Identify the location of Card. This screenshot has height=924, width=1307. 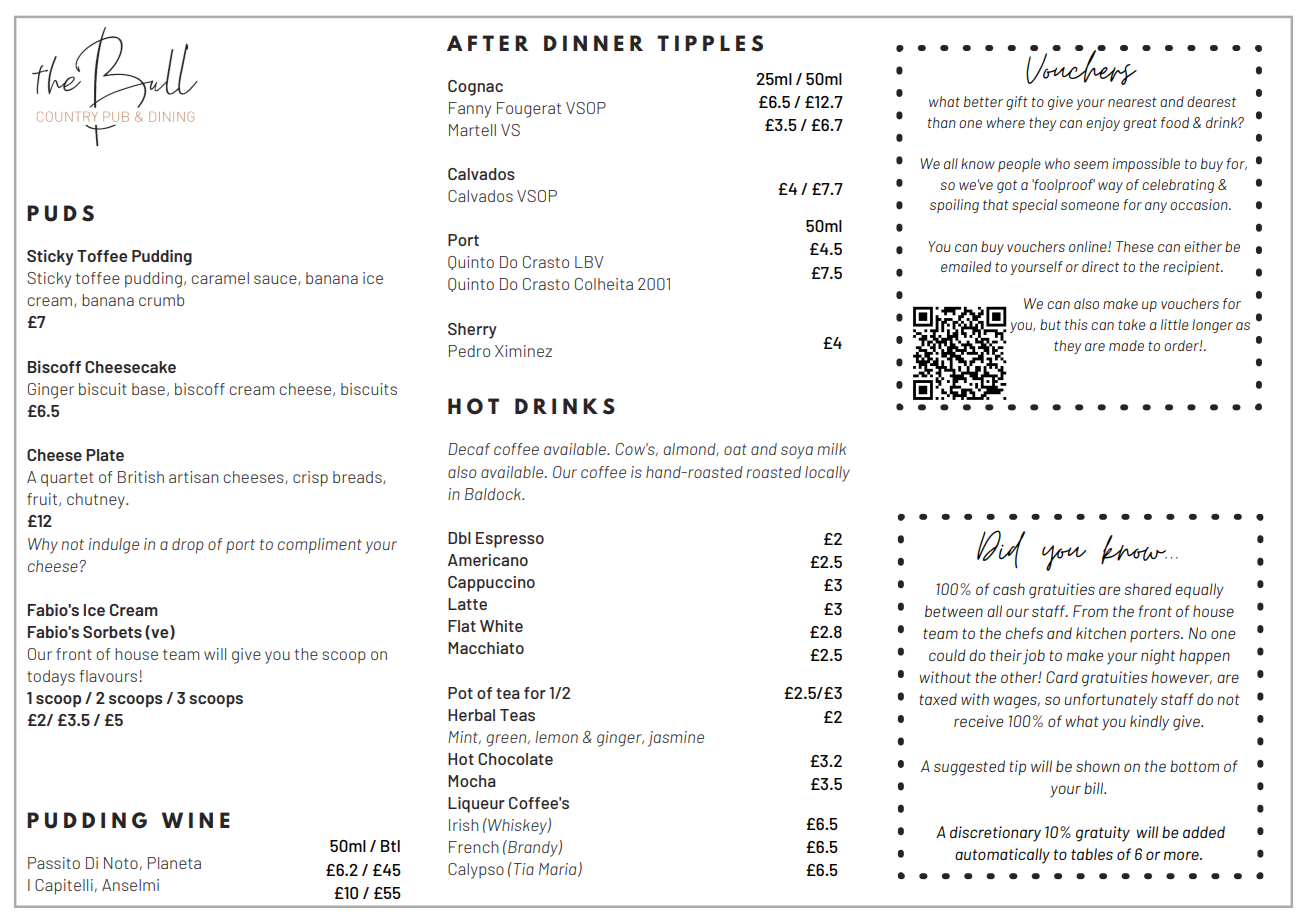
(1062, 677).
